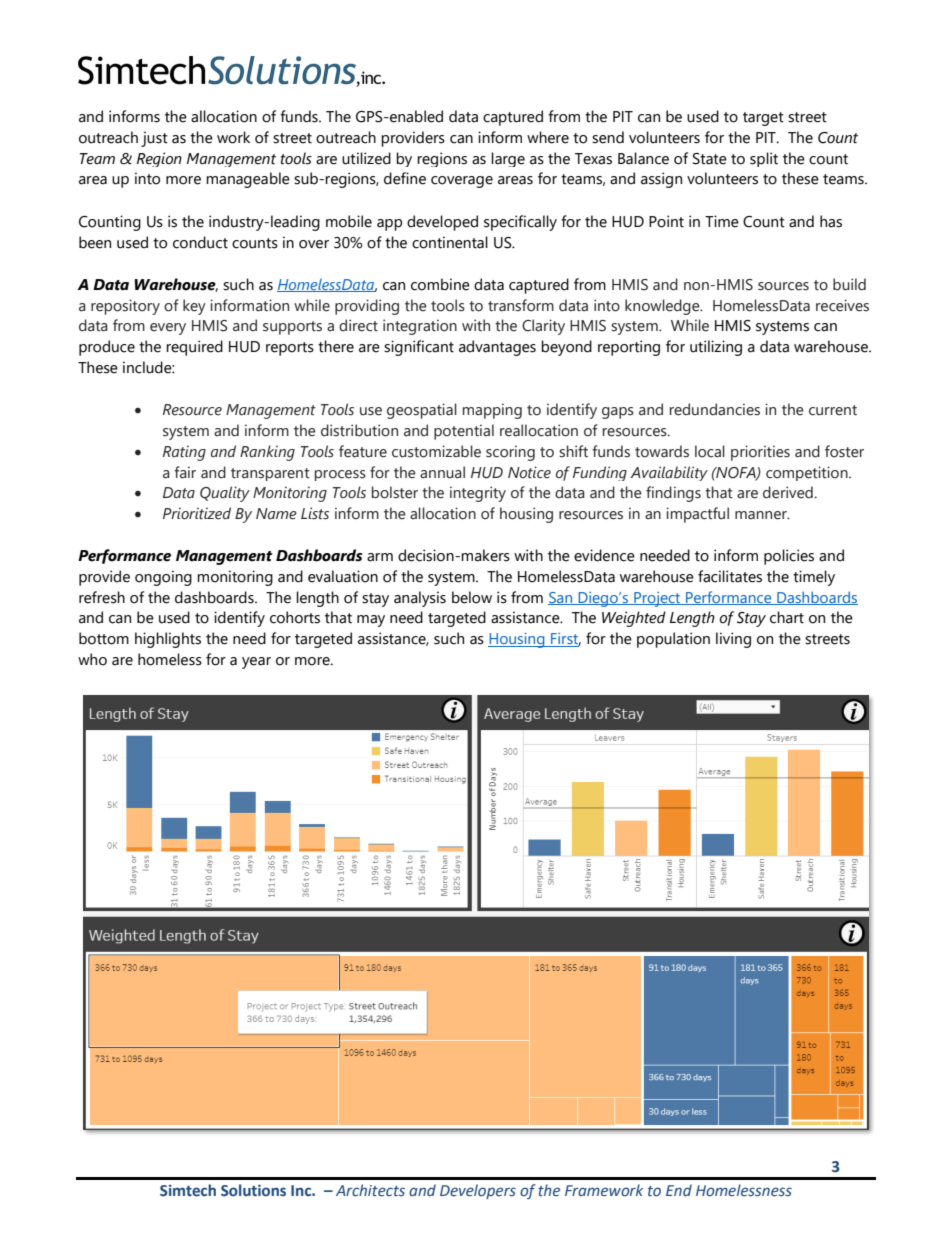 This screenshot has height=1233, width=952. What do you see at coordinates (370, 1190) in the screenshot?
I see `Architects` at bounding box center [370, 1190].
